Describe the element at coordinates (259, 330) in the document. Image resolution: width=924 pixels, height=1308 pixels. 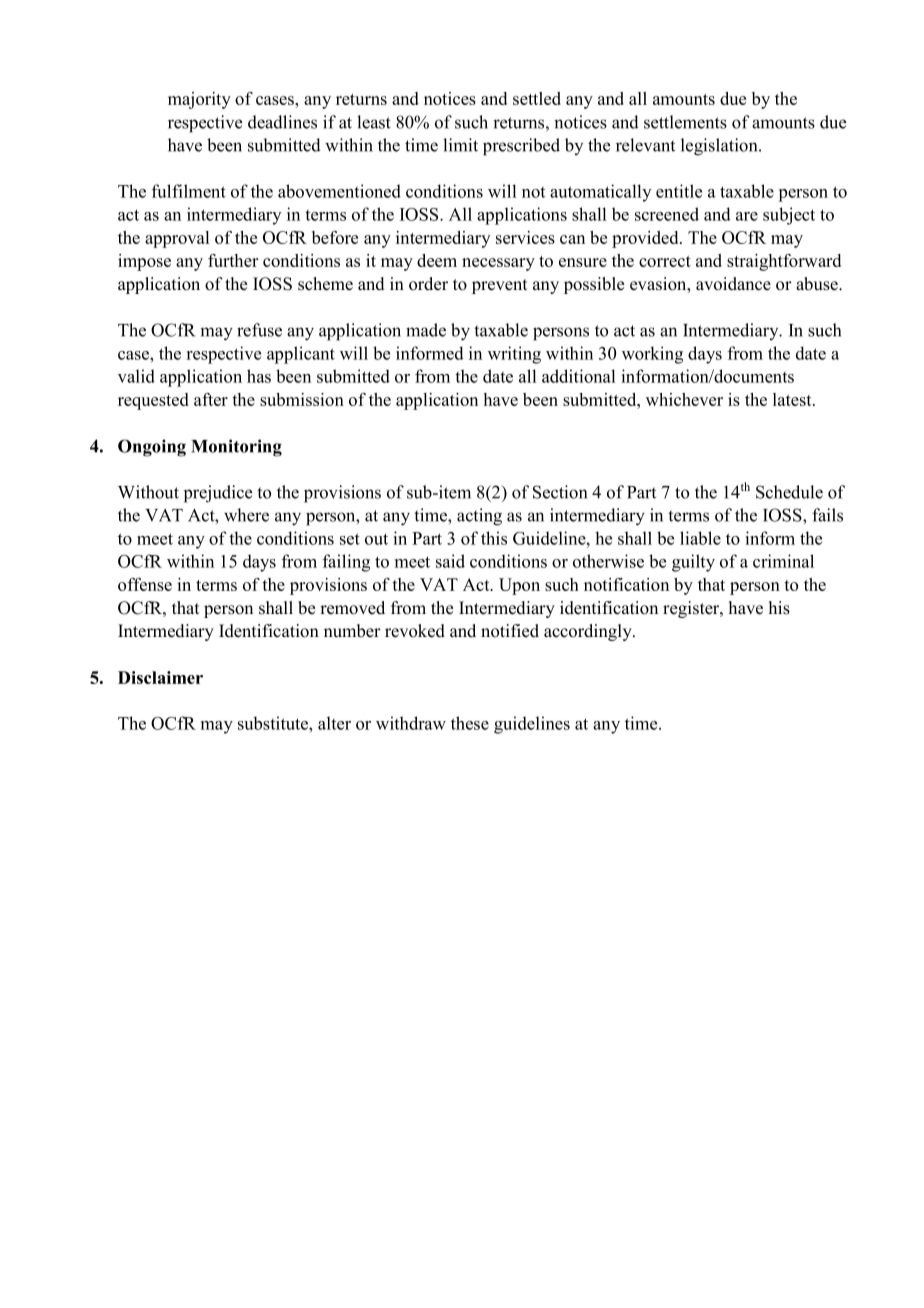
I see `refuse` at that location.
